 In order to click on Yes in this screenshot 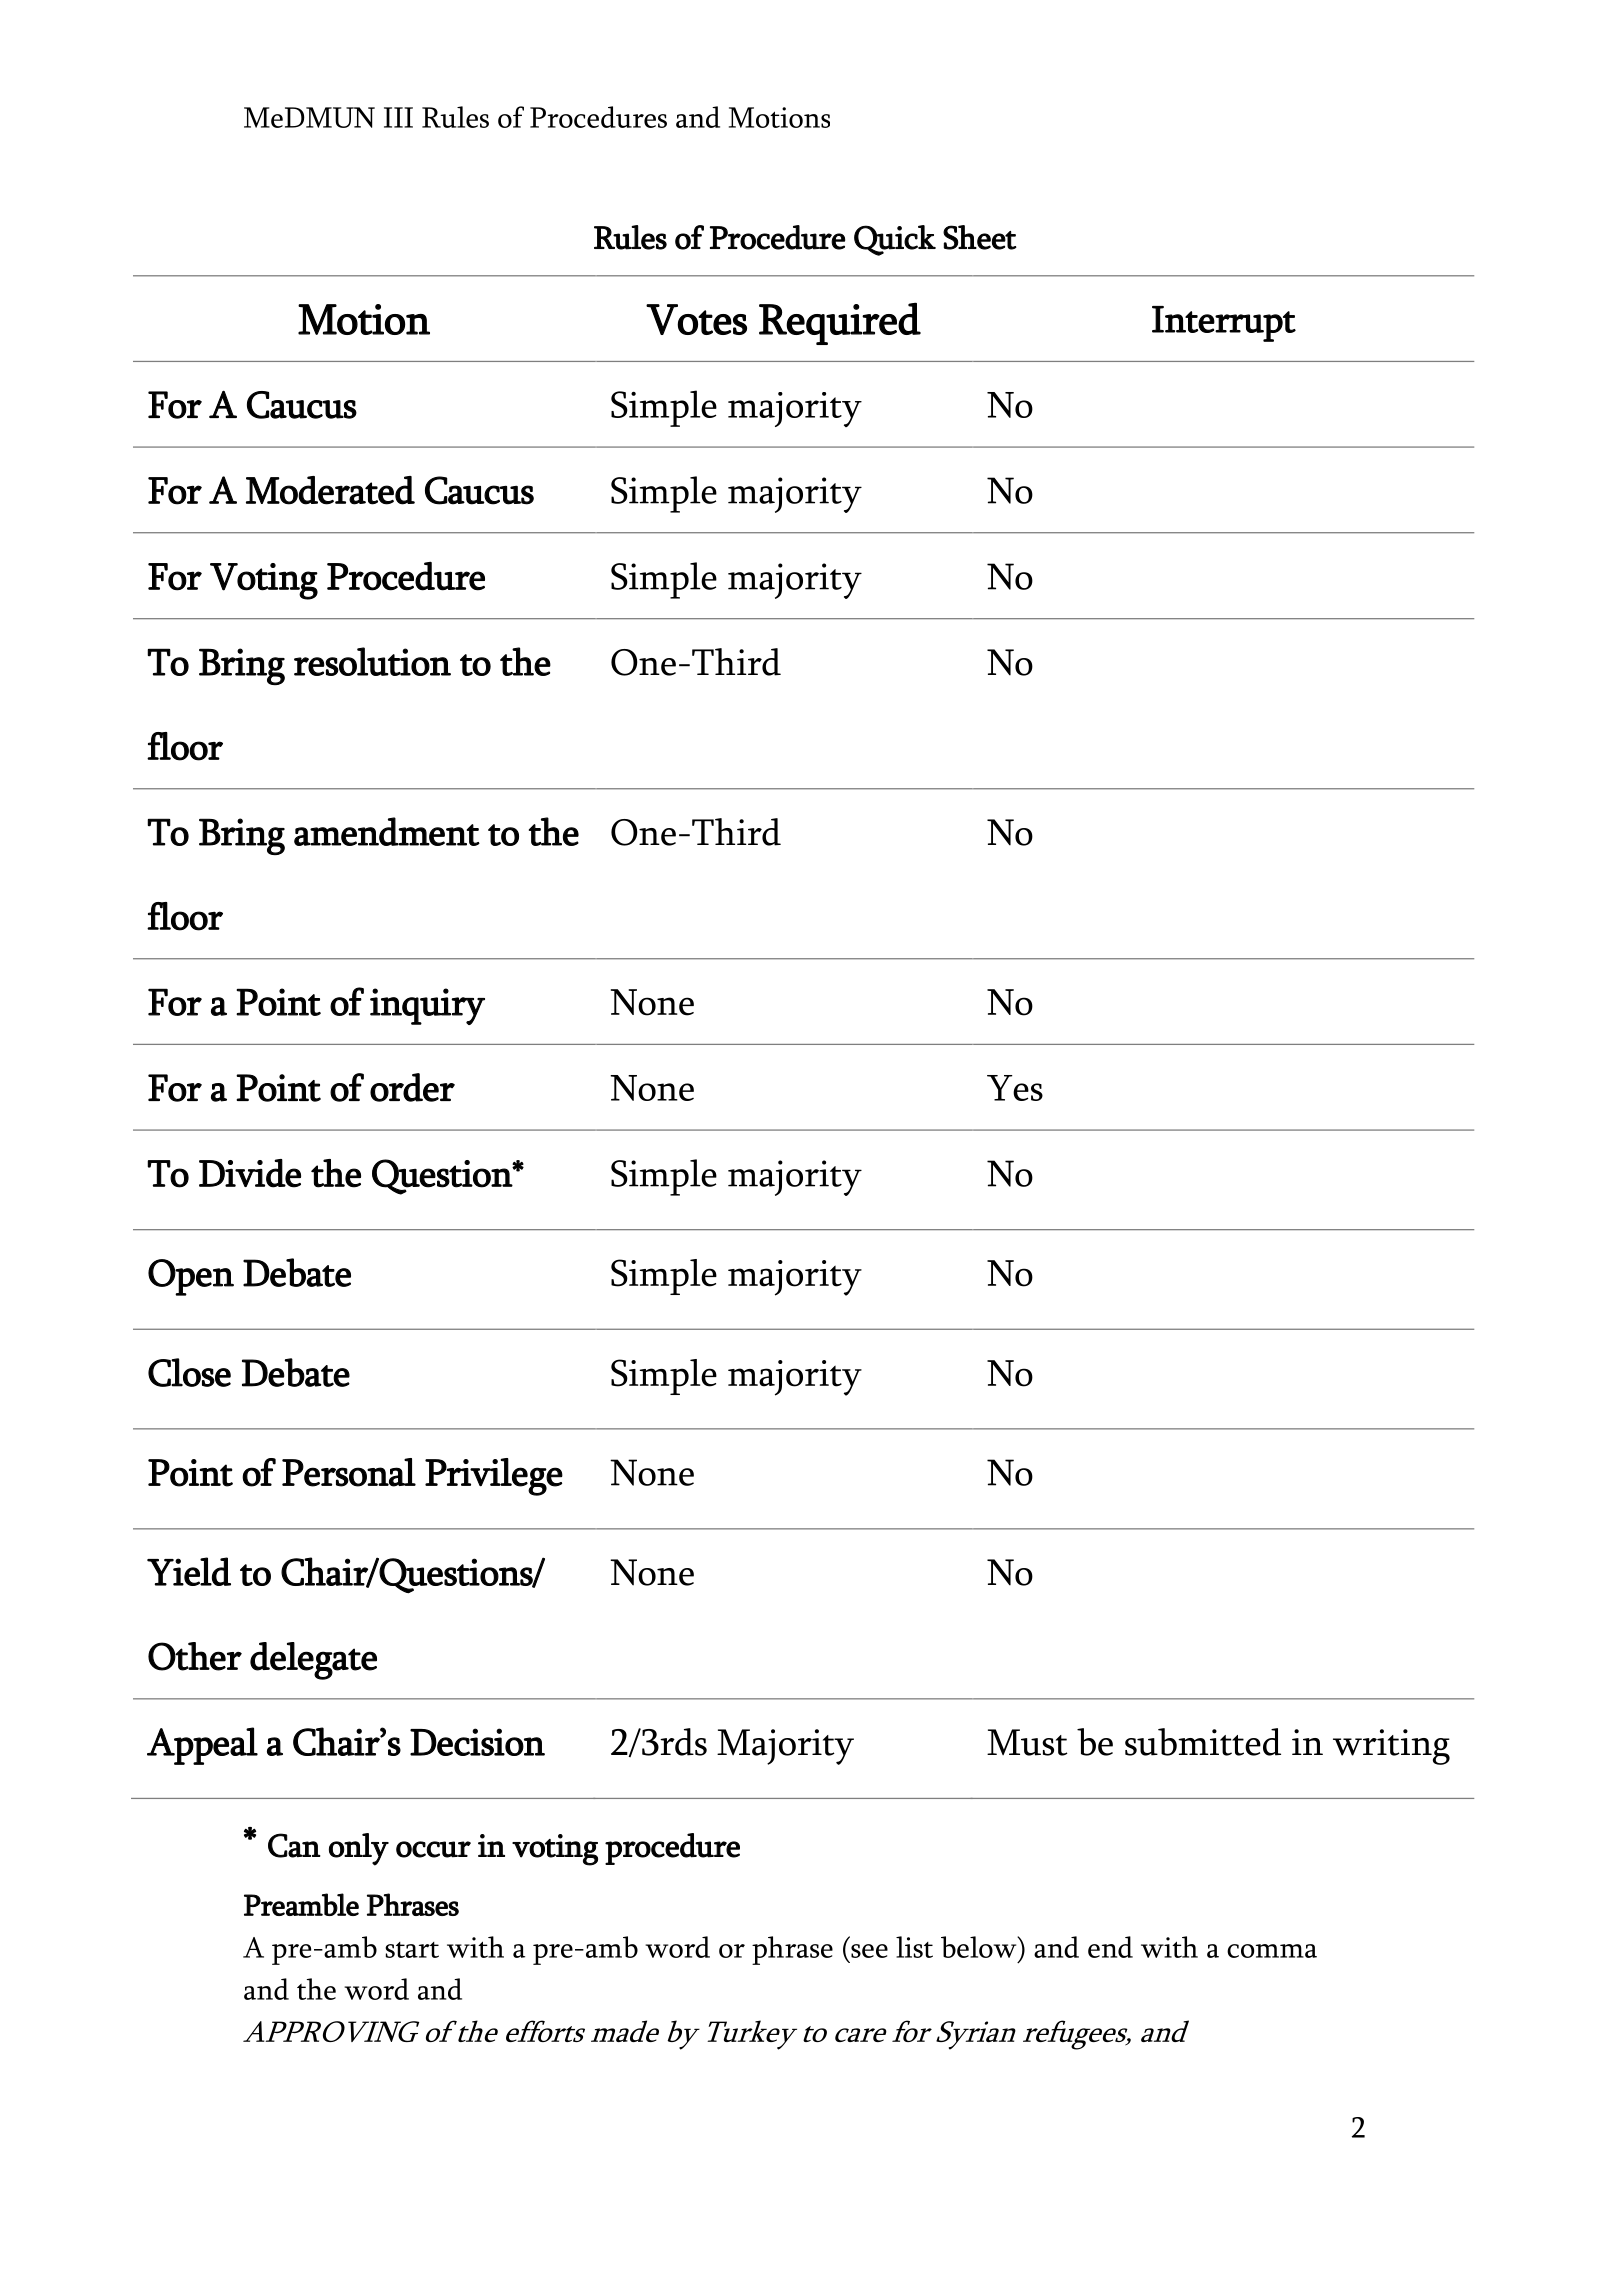, I will do `click(1015, 1088)`.
